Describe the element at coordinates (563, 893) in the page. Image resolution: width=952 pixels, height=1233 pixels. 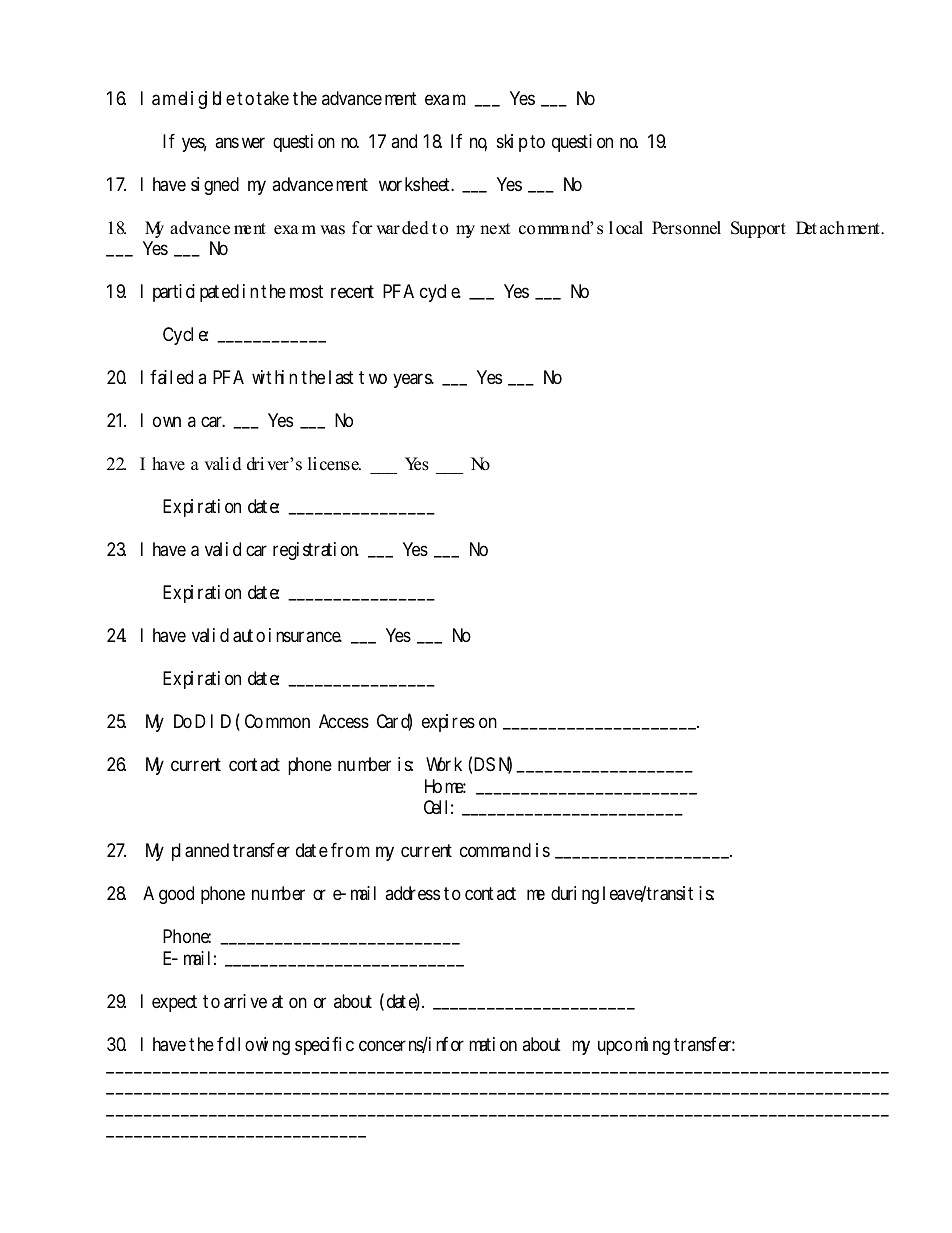
I see `duri` at that location.
